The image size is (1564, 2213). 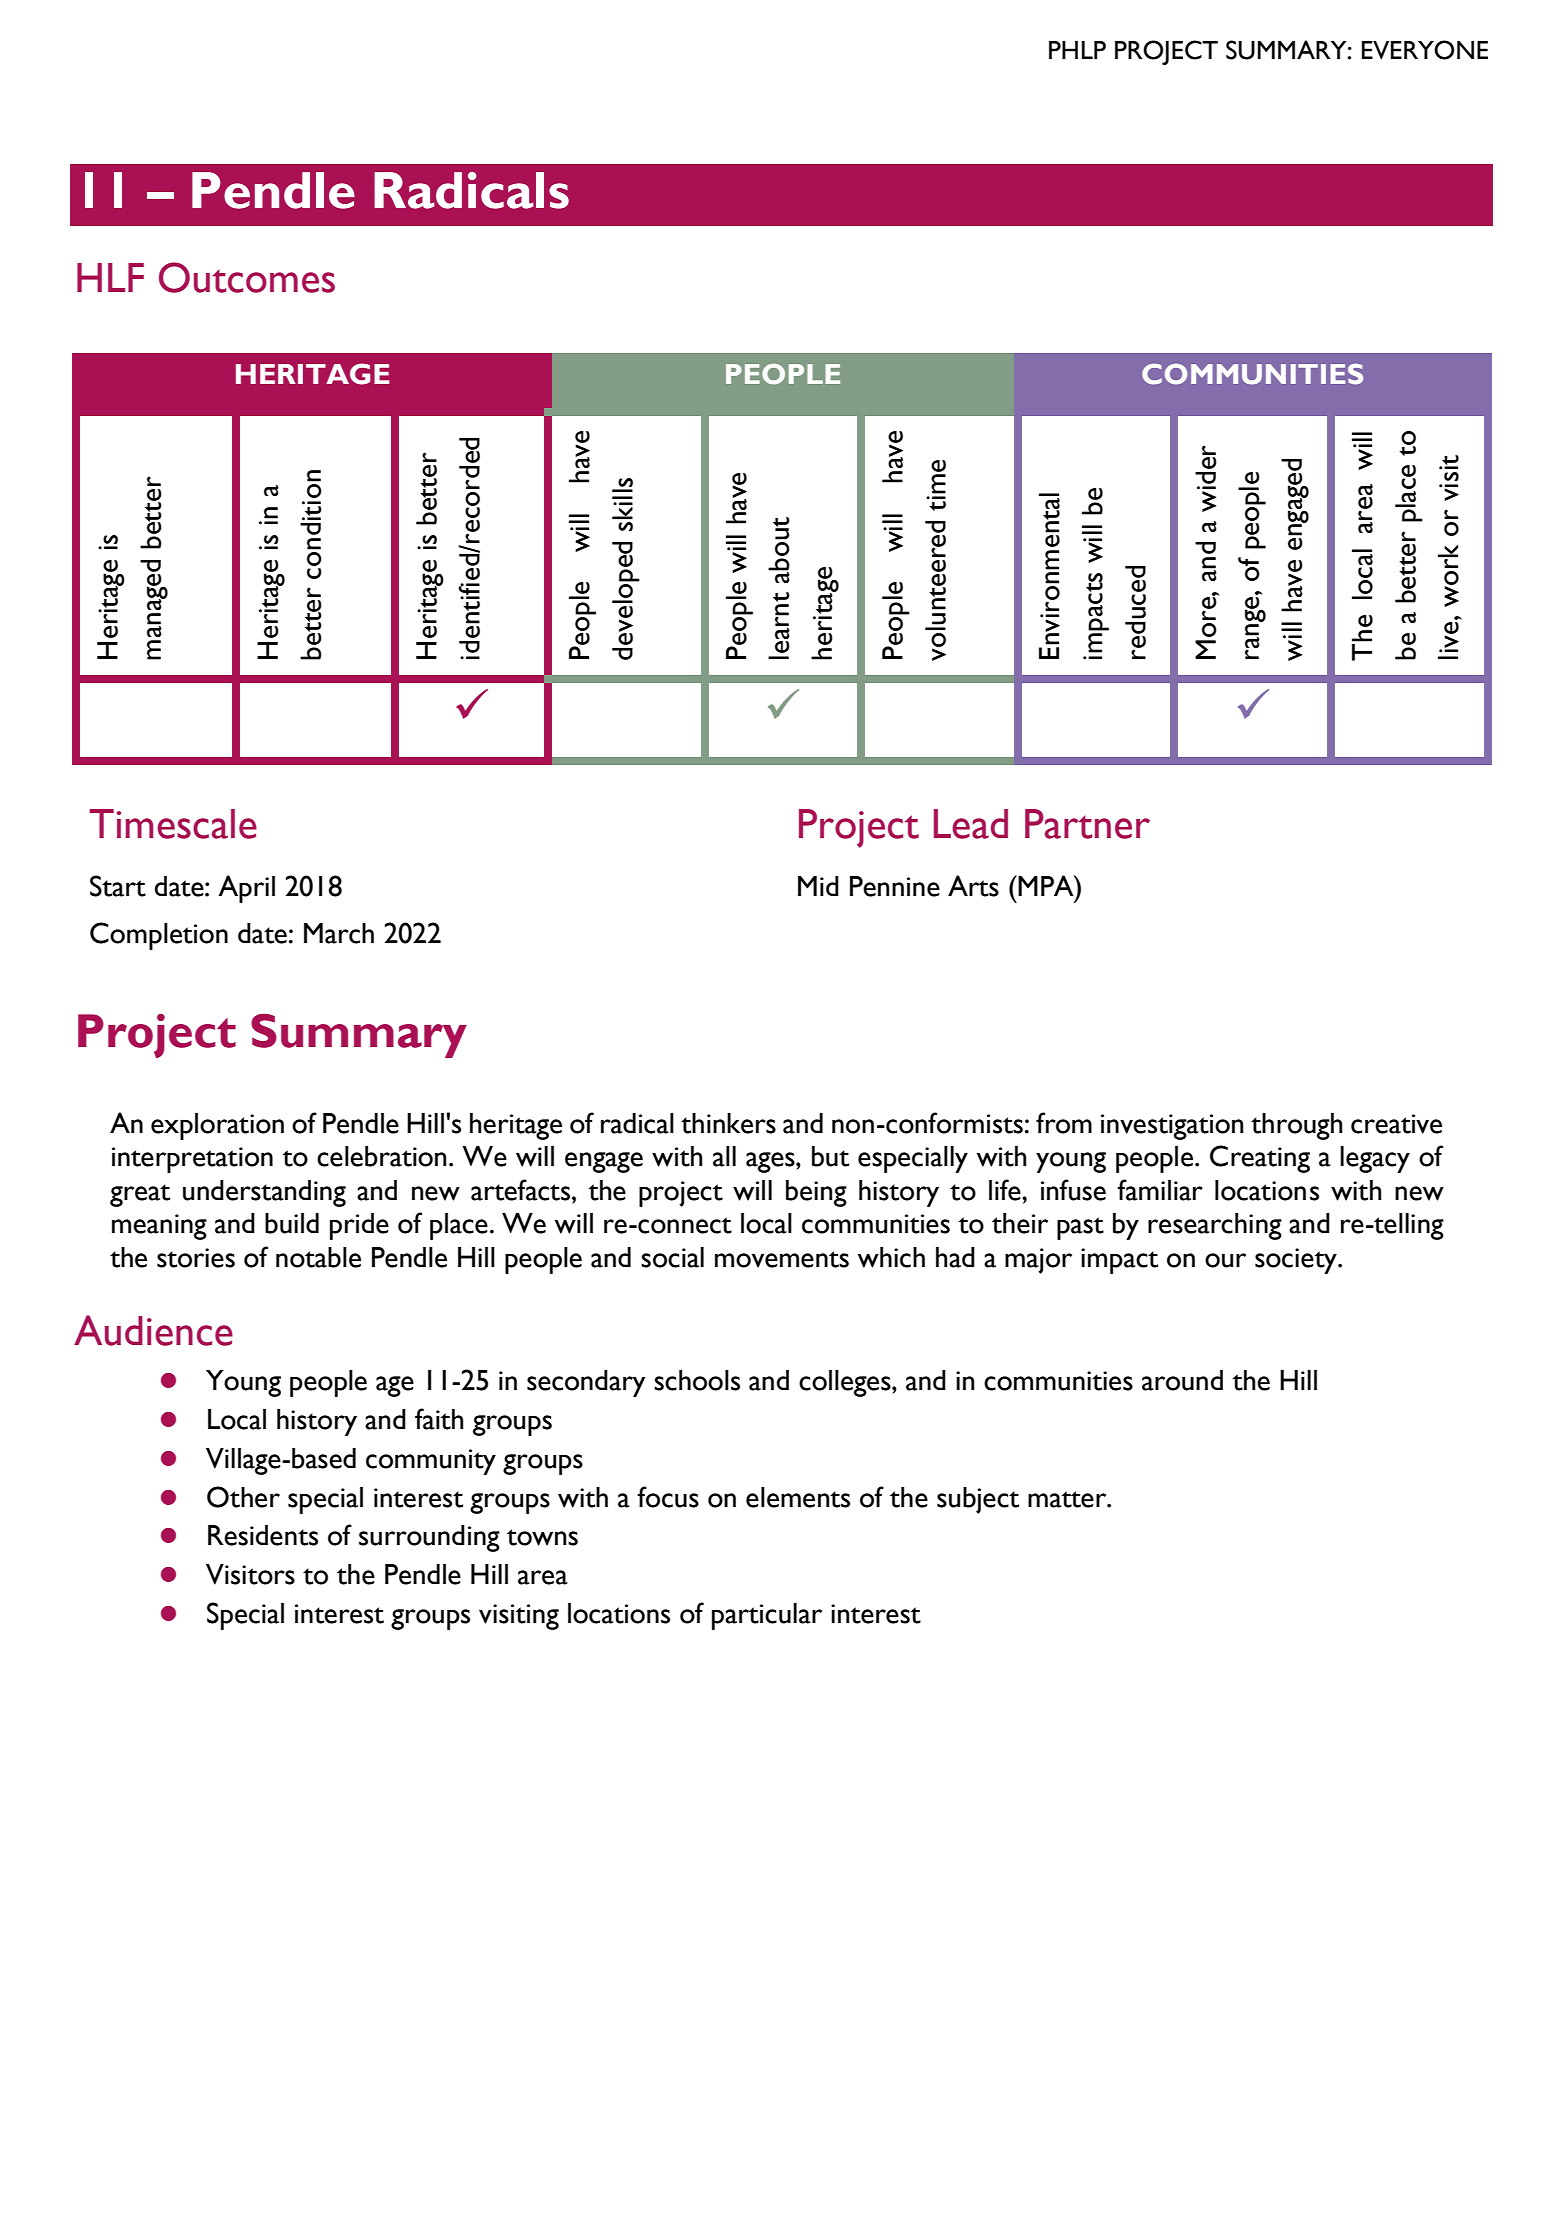 What do you see at coordinates (1425, 50) in the screenshot?
I see `EVERYONE` at bounding box center [1425, 50].
